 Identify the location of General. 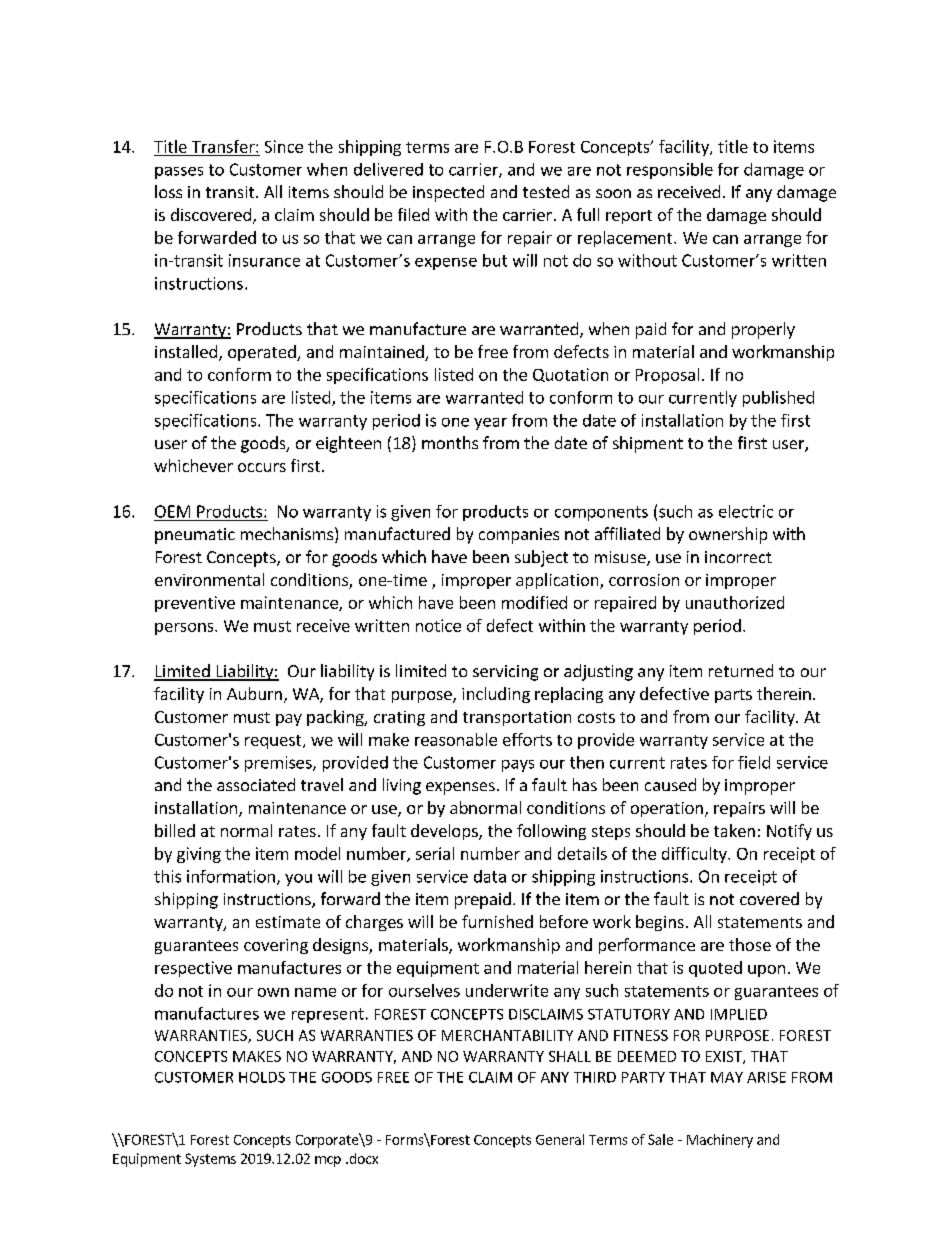
(560, 1139).
